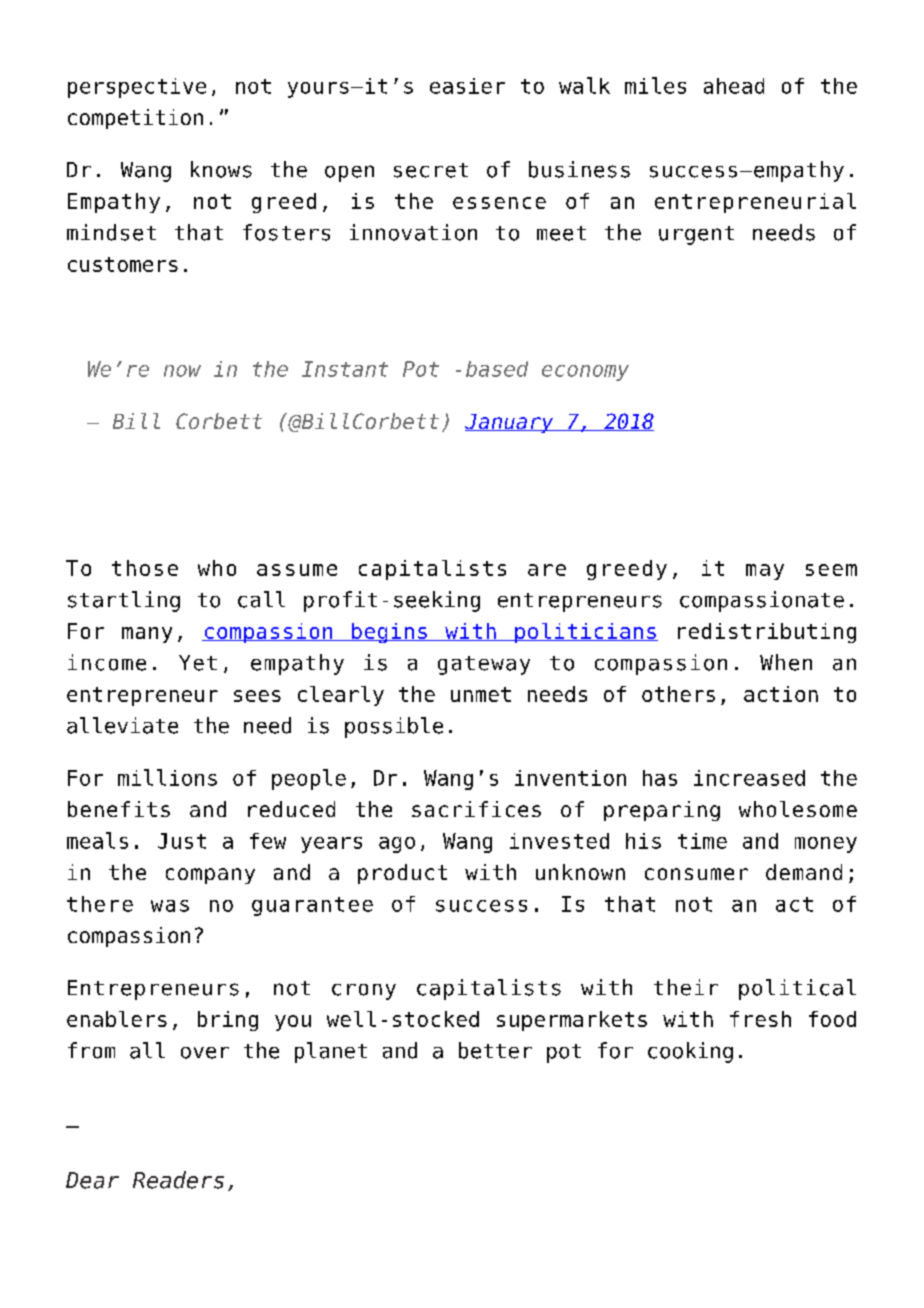 The image size is (924, 1308). I want to click on many, so click(147, 635).
